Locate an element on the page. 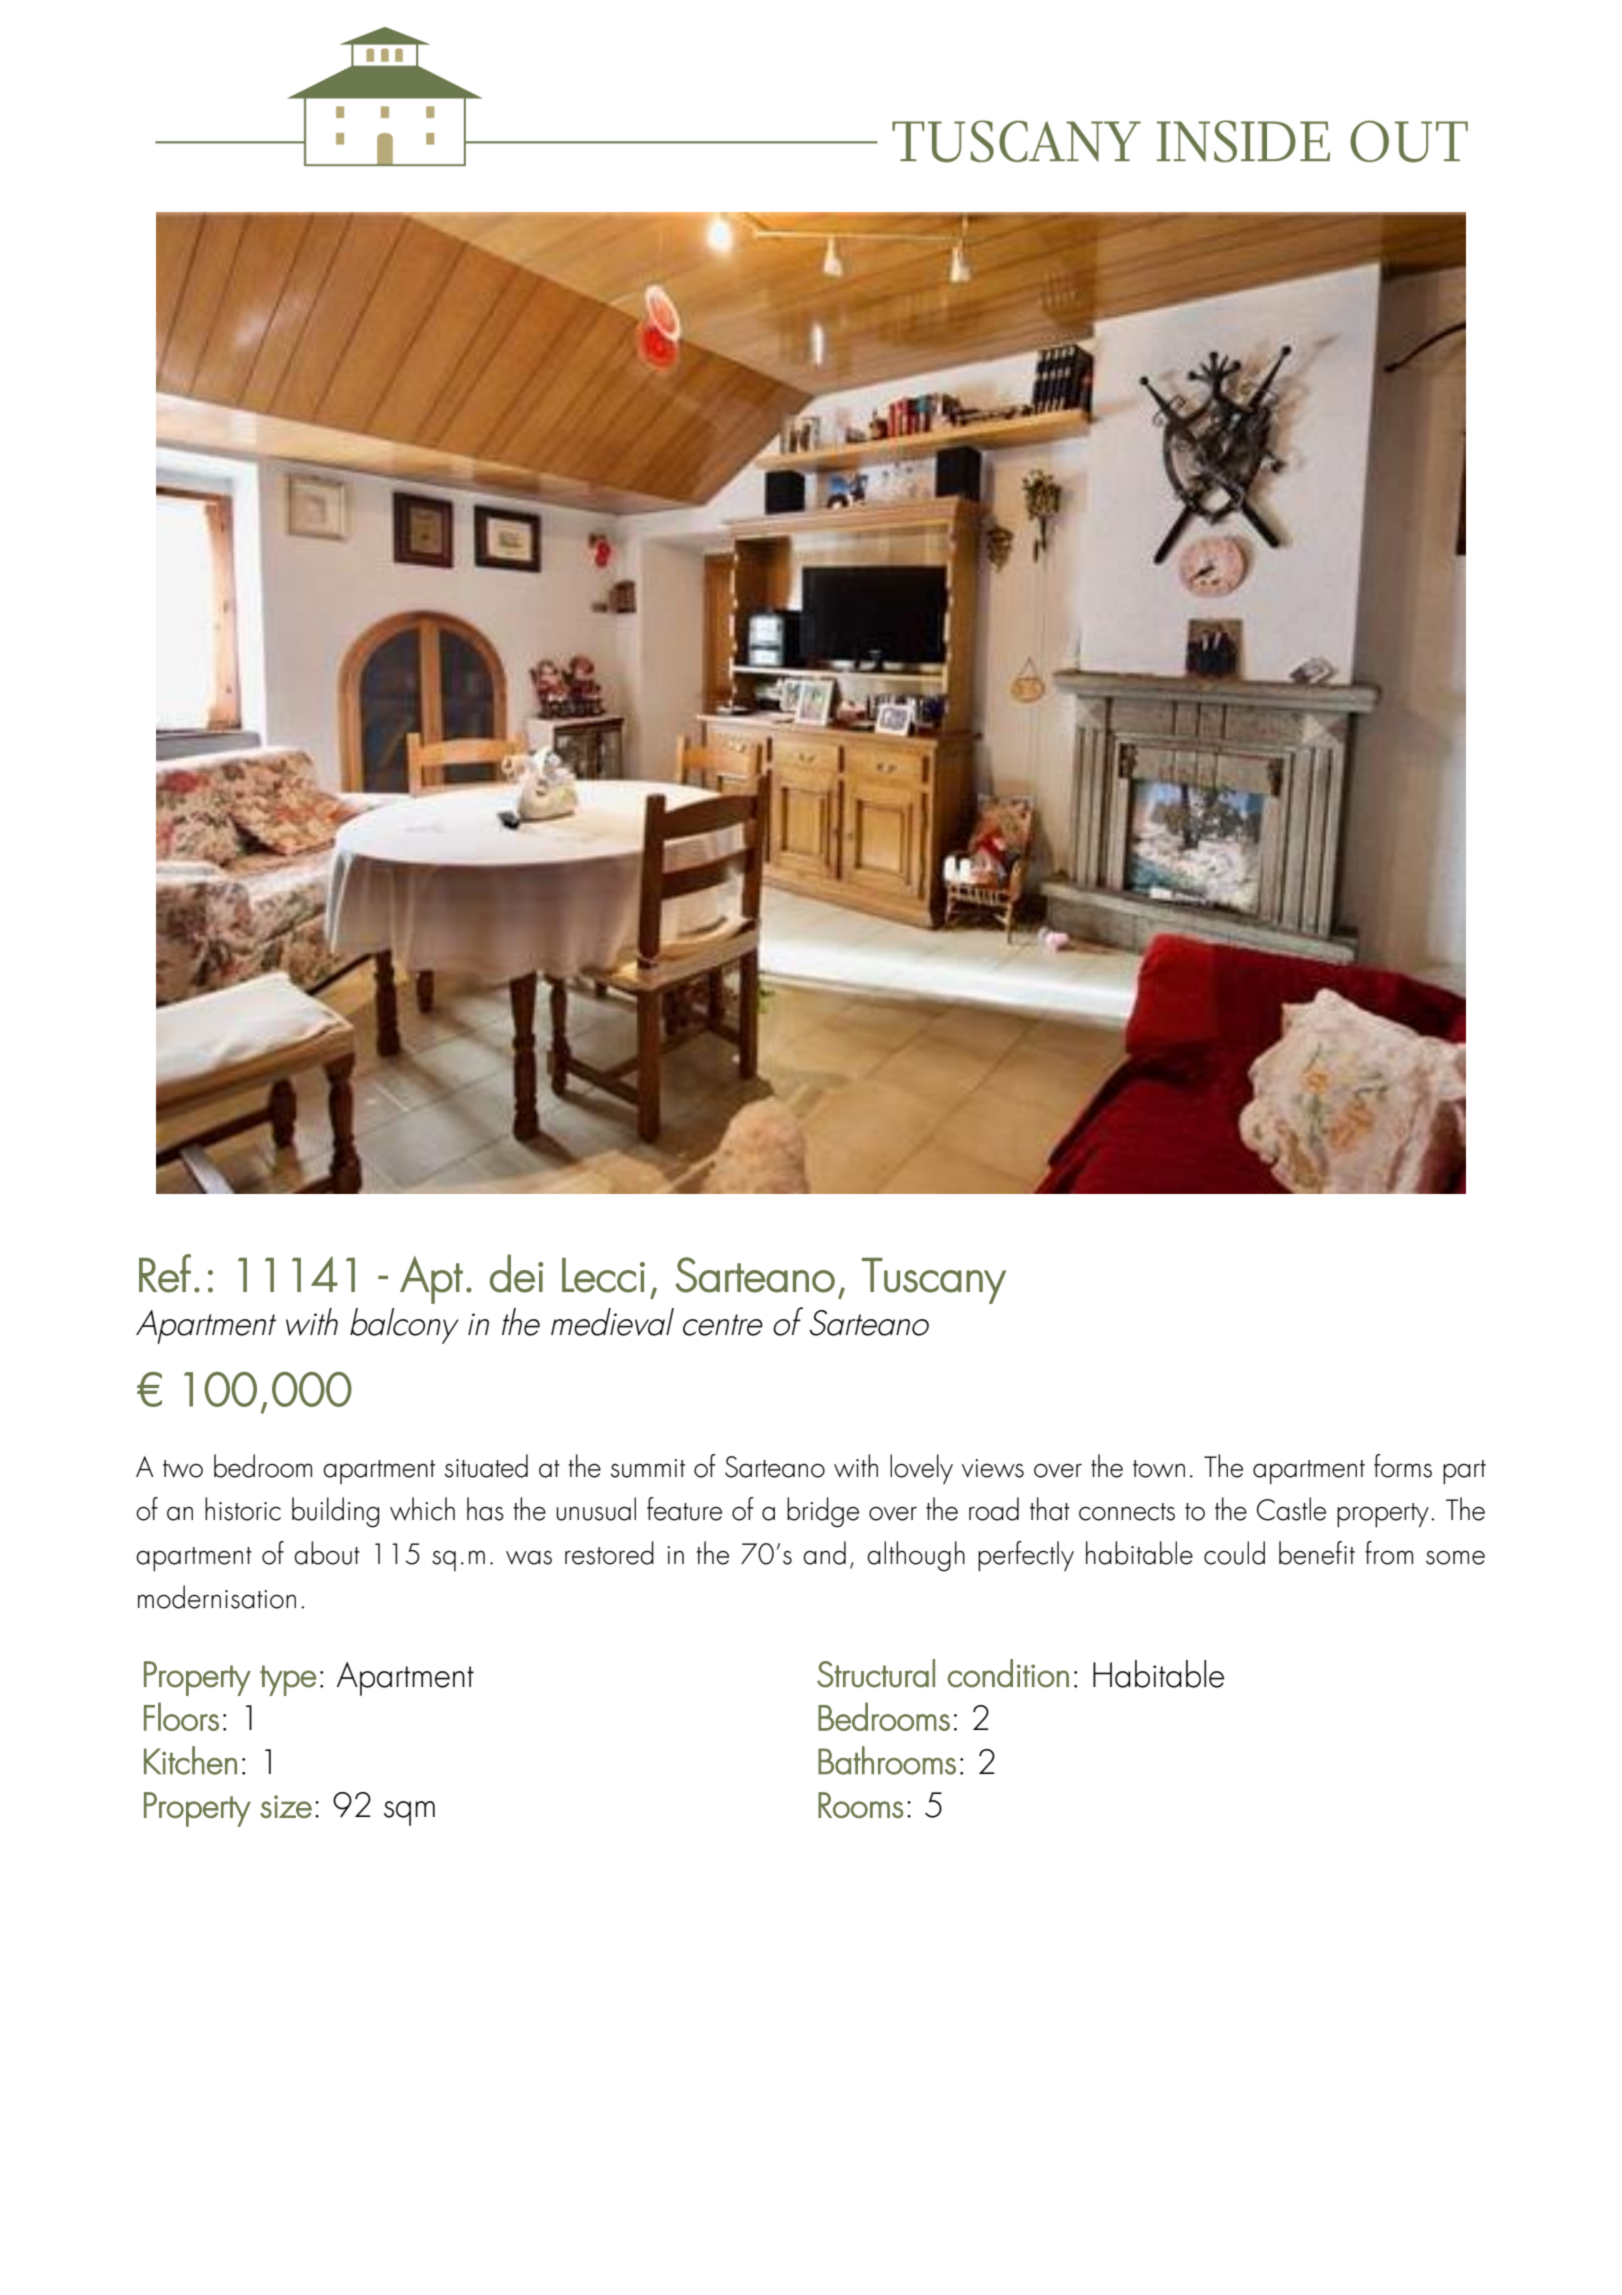 The height and width of the page is (2295, 1622). and is located at coordinates (824, 1553).
